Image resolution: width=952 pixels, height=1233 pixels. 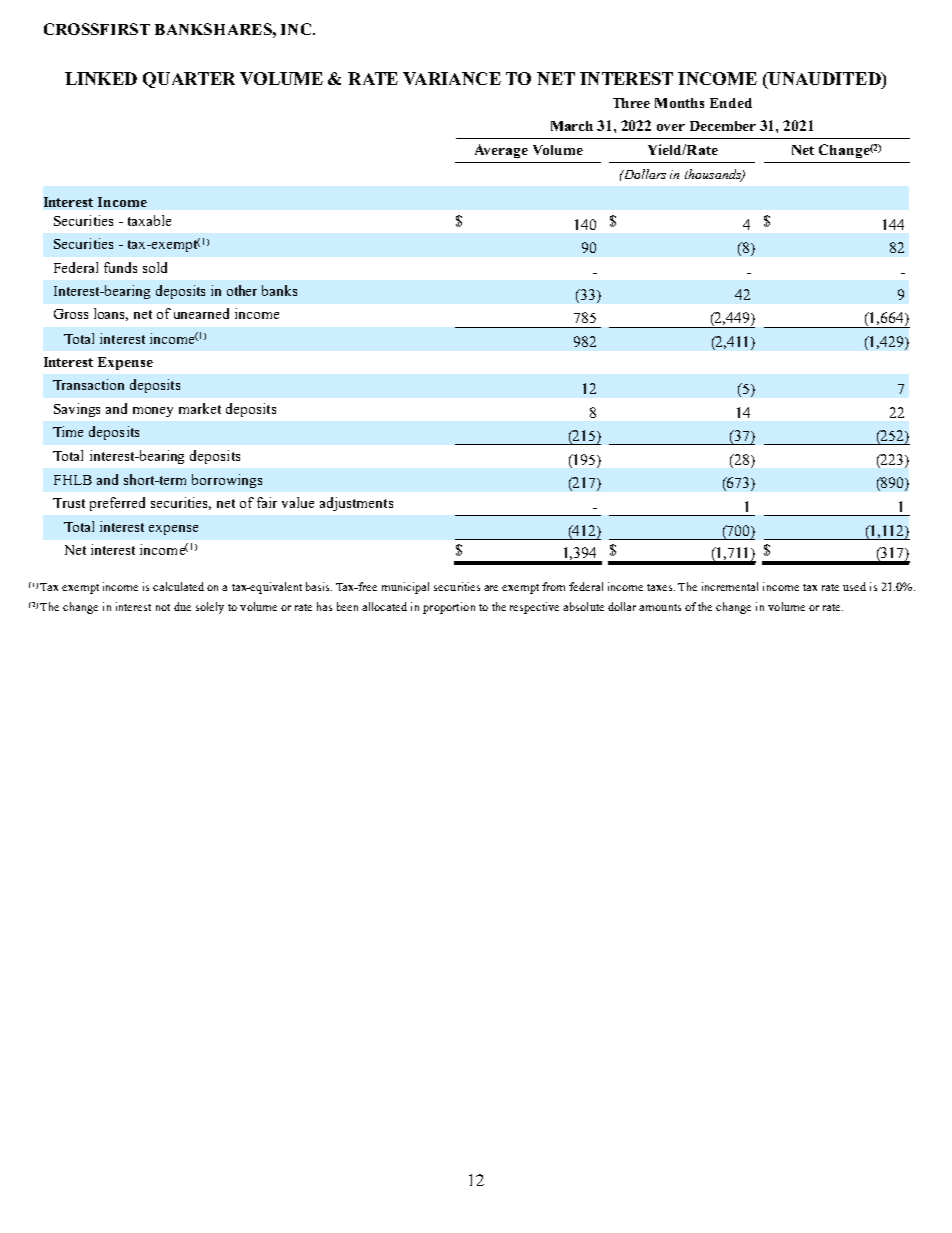 What do you see at coordinates (242, 290) in the screenshot?
I see `other` at bounding box center [242, 290].
